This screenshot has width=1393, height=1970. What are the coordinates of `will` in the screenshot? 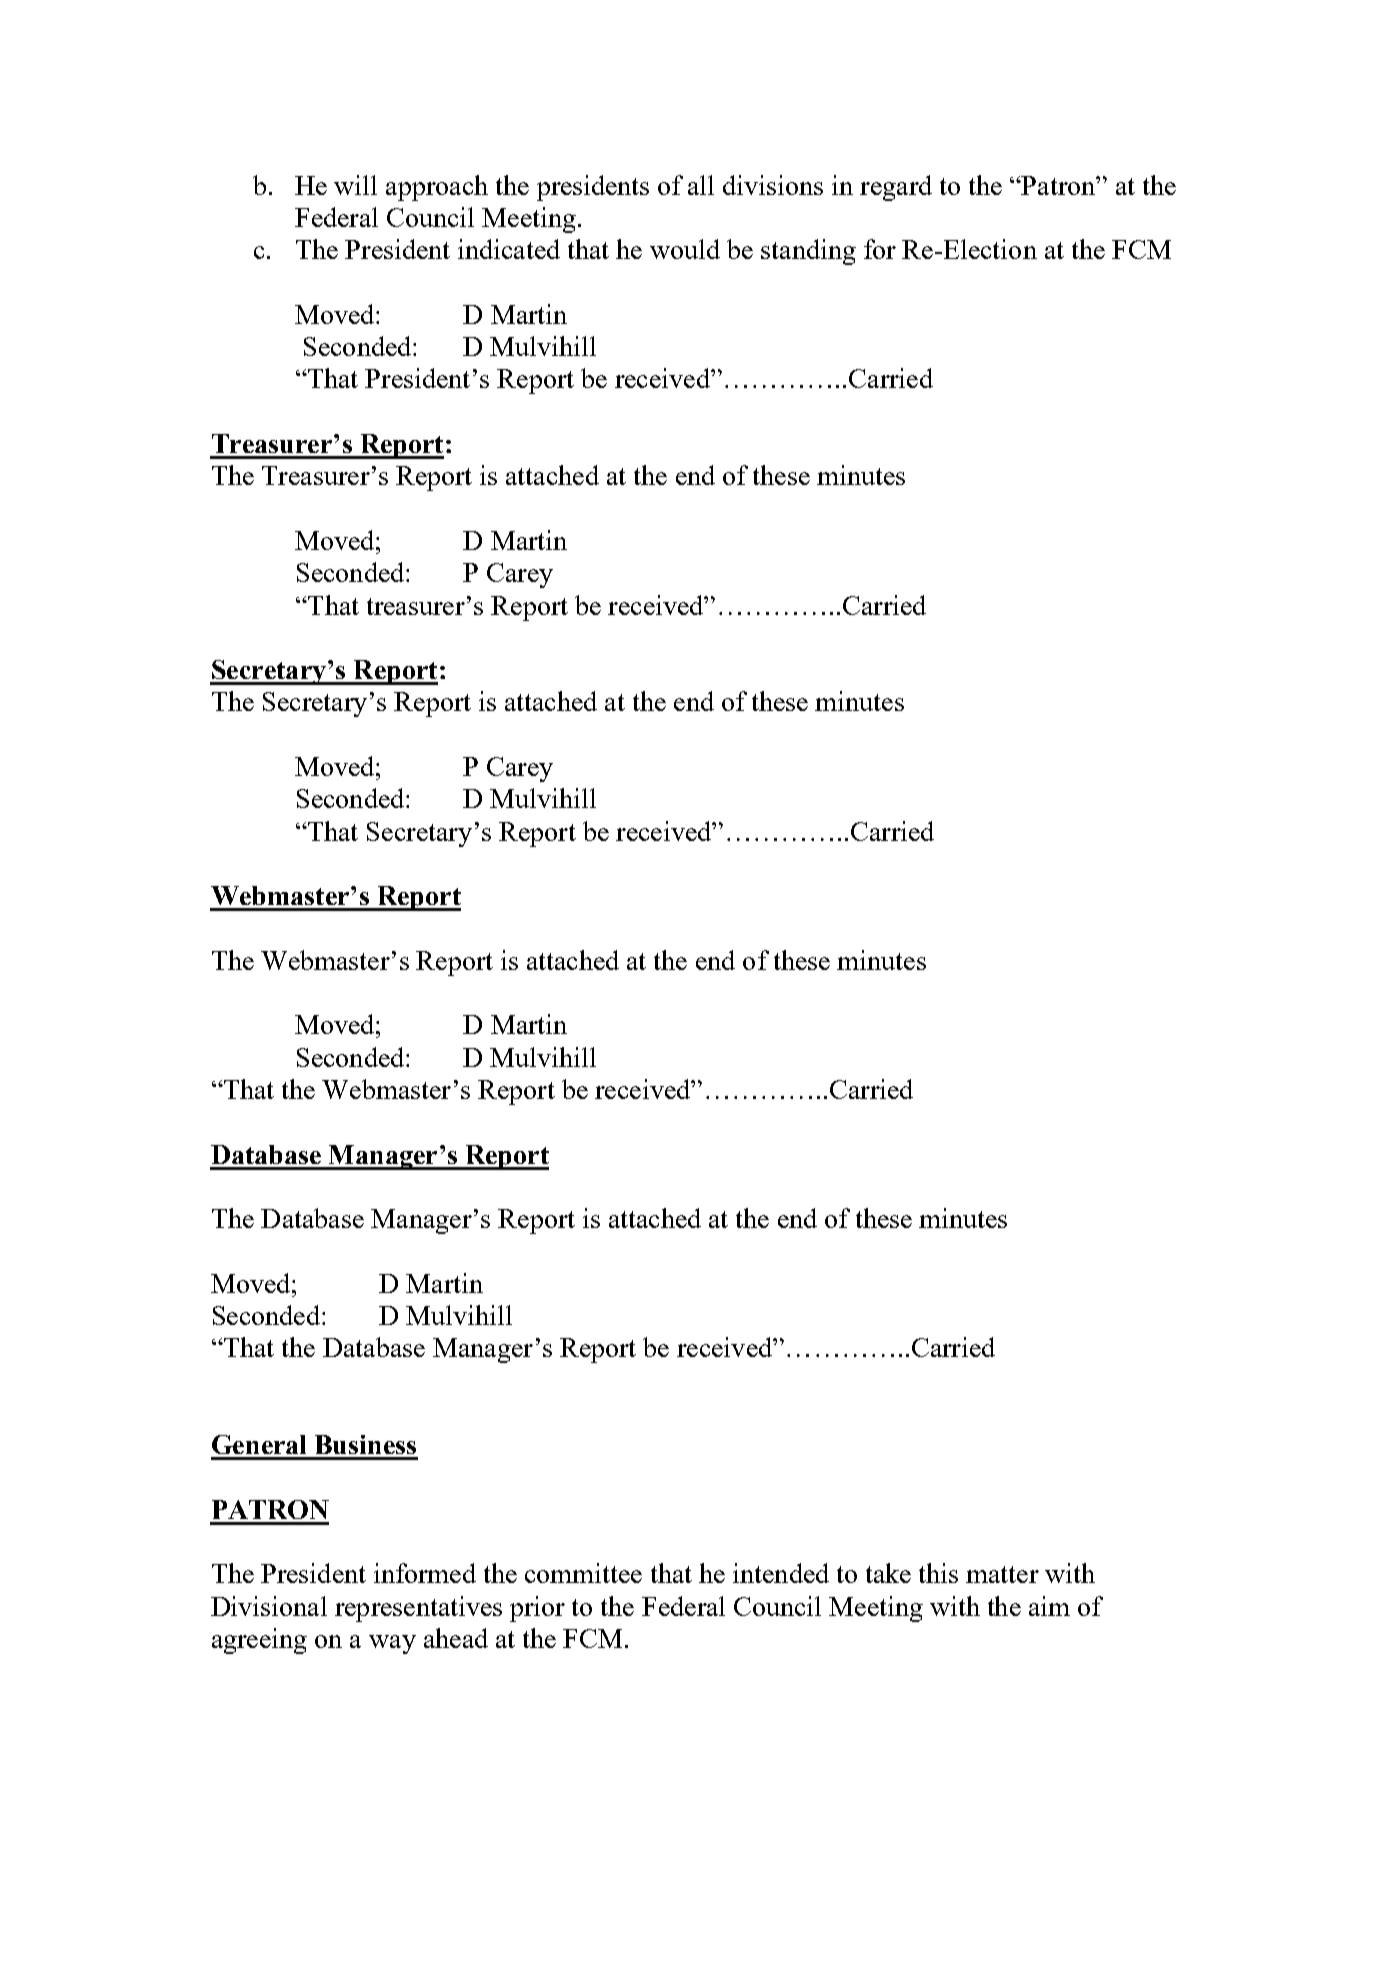 It's located at (355, 185).
